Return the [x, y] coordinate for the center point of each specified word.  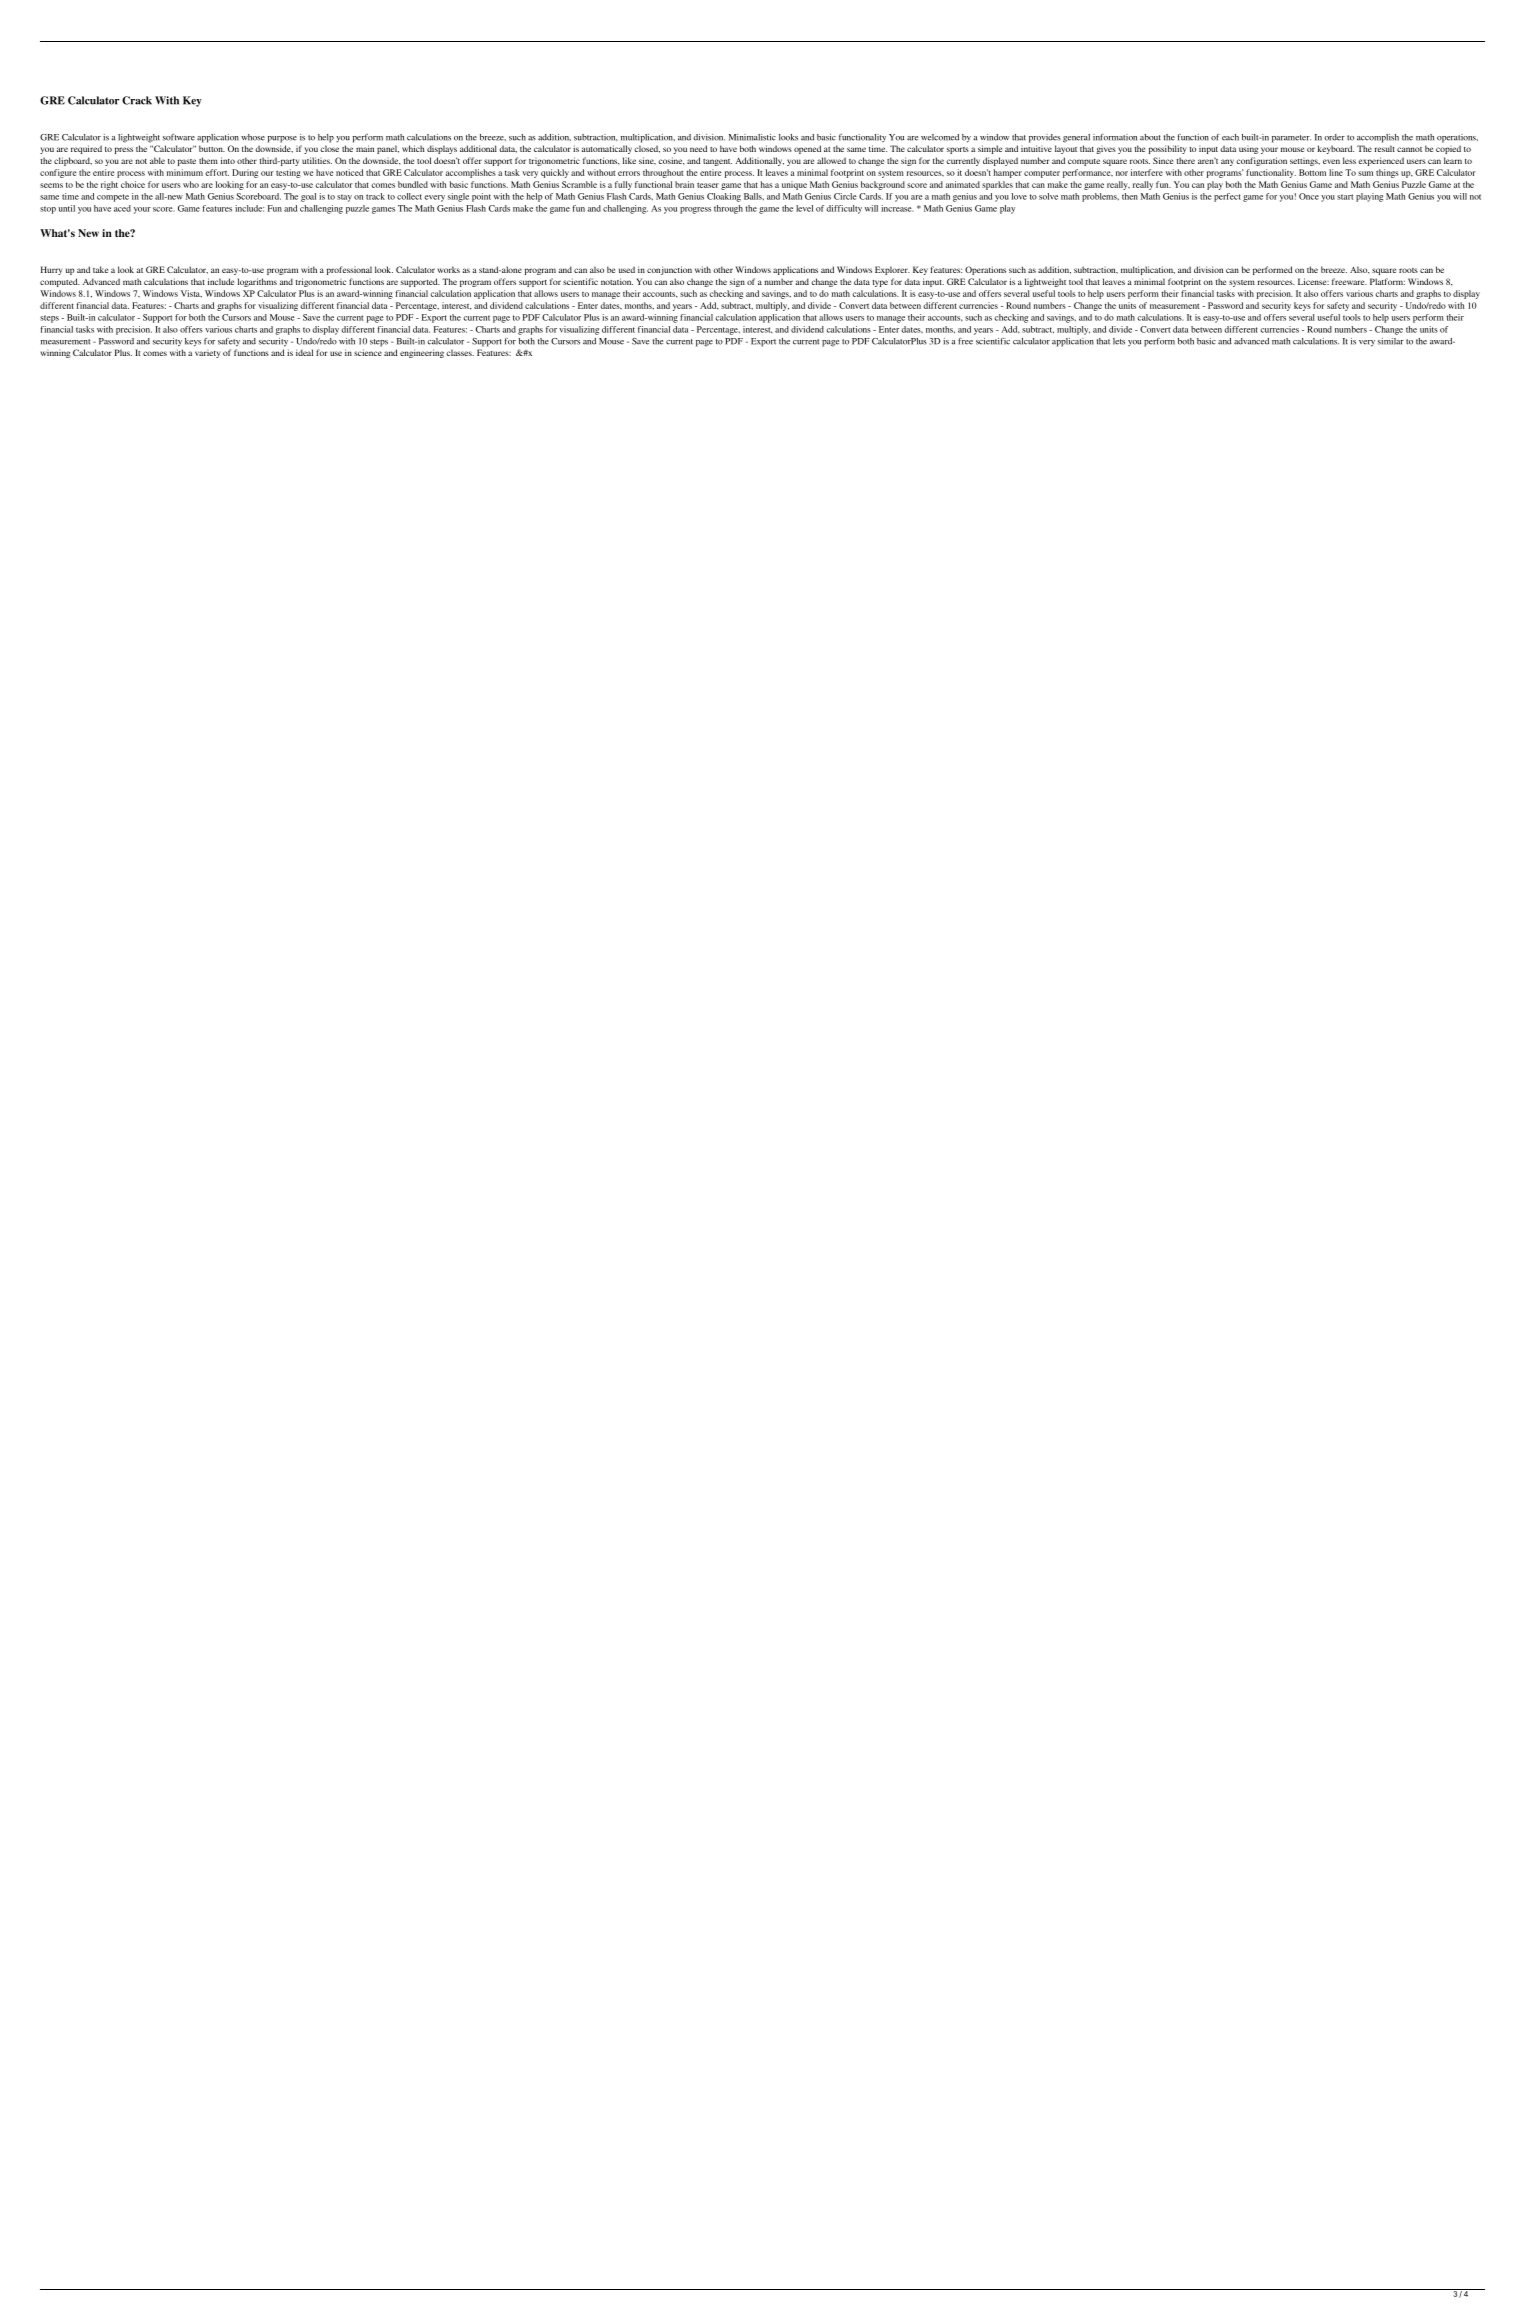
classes [460, 352]
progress [695, 210]
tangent [717, 162]
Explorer [892, 270]
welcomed [940, 137]
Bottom [1312, 172]
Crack [137, 100]
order [1334, 137]
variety [207, 354]
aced [122, 208]
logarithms [257, 282]
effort [217, 172]
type [880, 283]
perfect [1227, 197]
